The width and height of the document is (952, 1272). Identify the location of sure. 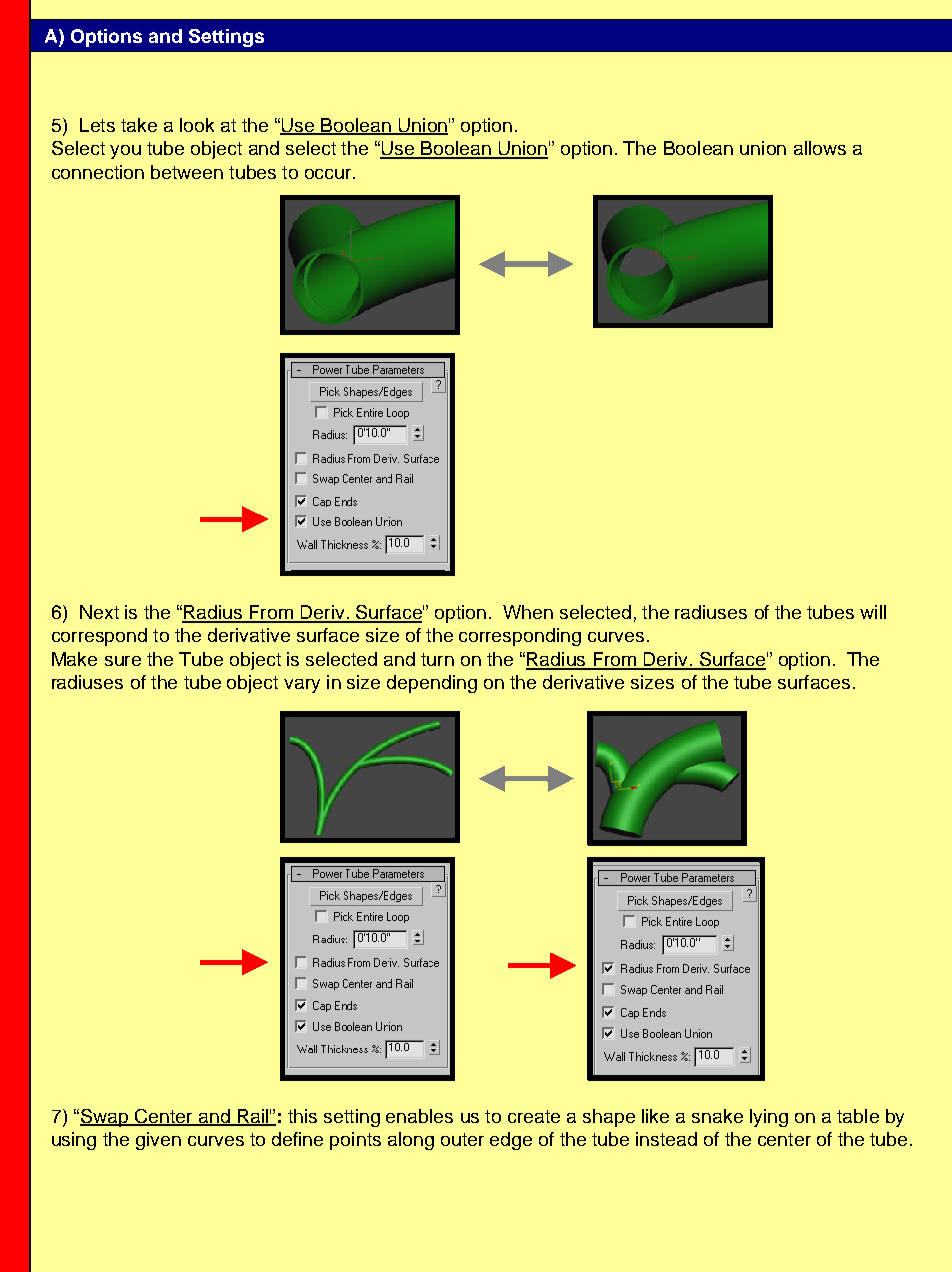
(123, 661).
